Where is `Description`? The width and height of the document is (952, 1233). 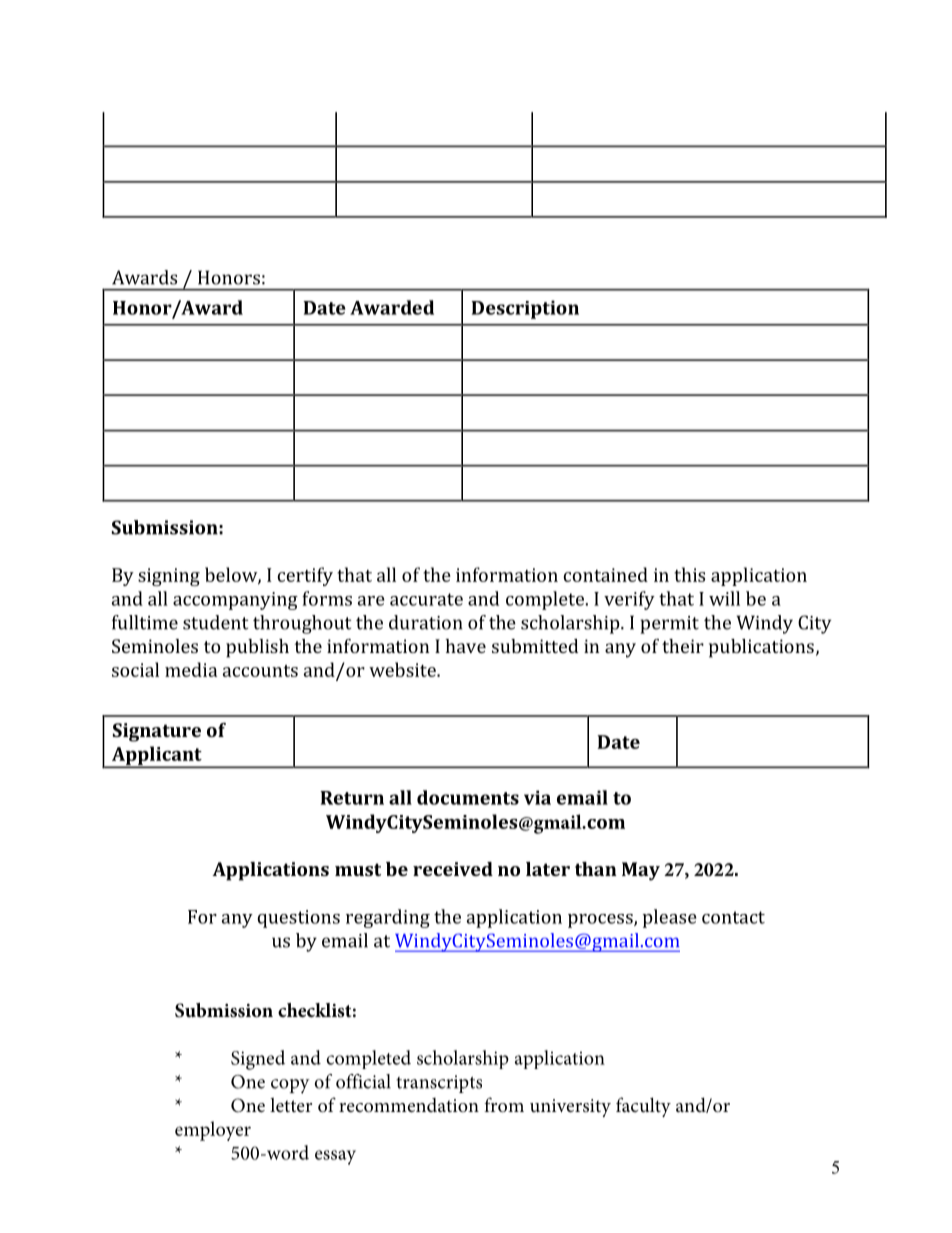
Description is located at coordinates (525, 309).
